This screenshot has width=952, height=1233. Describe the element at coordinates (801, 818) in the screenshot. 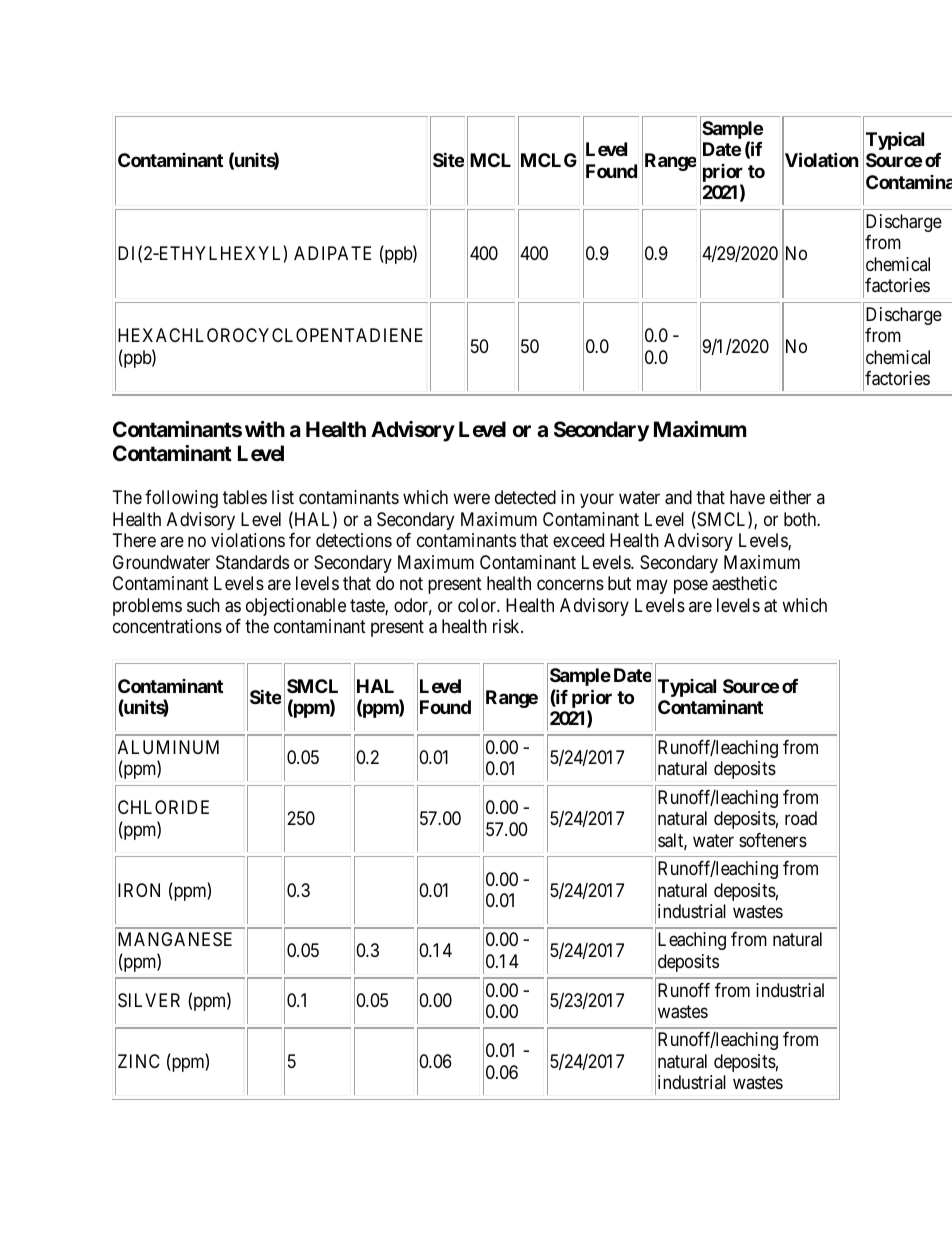

I see `road` at that location.
